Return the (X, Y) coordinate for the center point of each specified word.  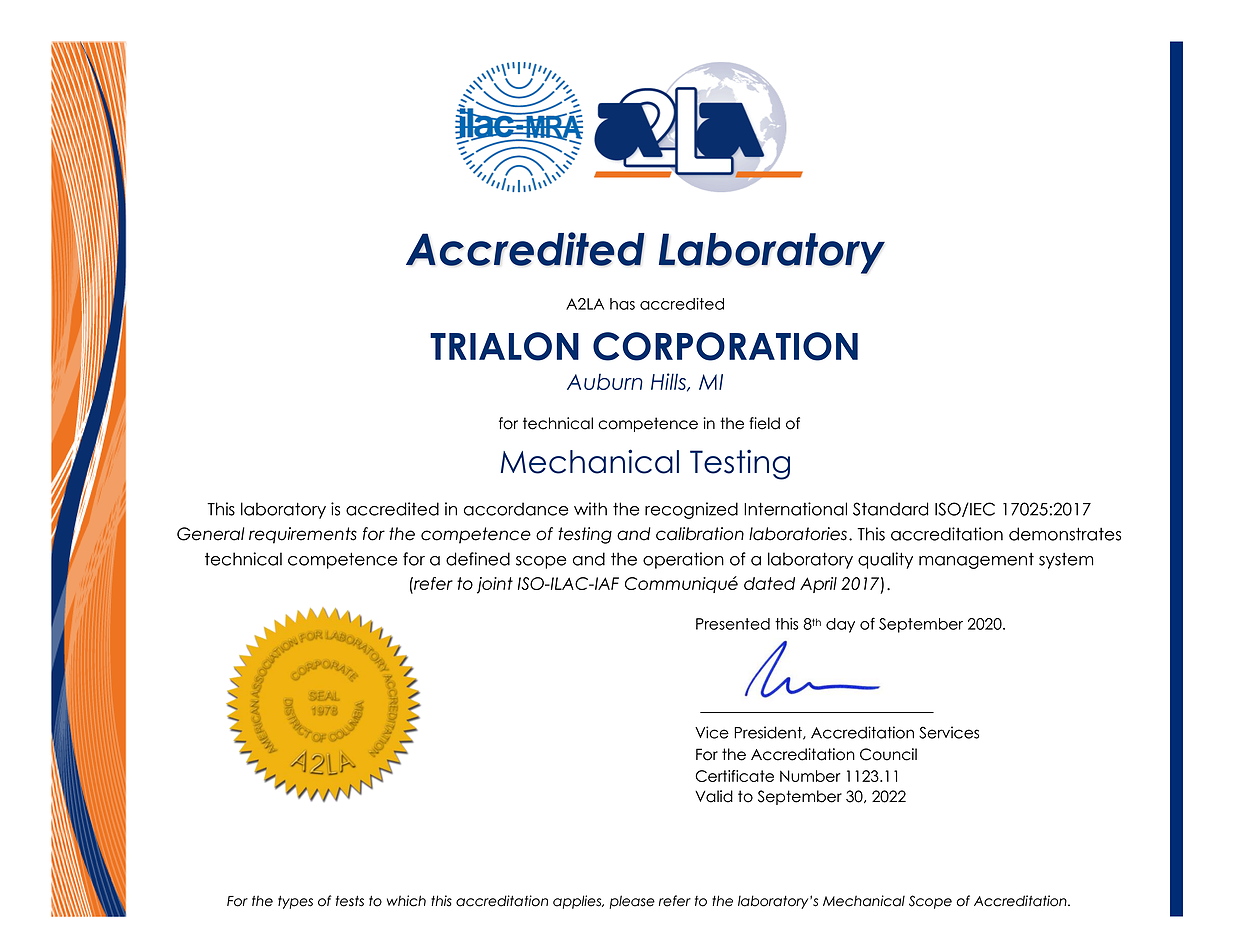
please (632, 902)
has (622, 304)
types (295, 902)
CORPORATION (725, 346)
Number (810, 776)
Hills (669, 382)
